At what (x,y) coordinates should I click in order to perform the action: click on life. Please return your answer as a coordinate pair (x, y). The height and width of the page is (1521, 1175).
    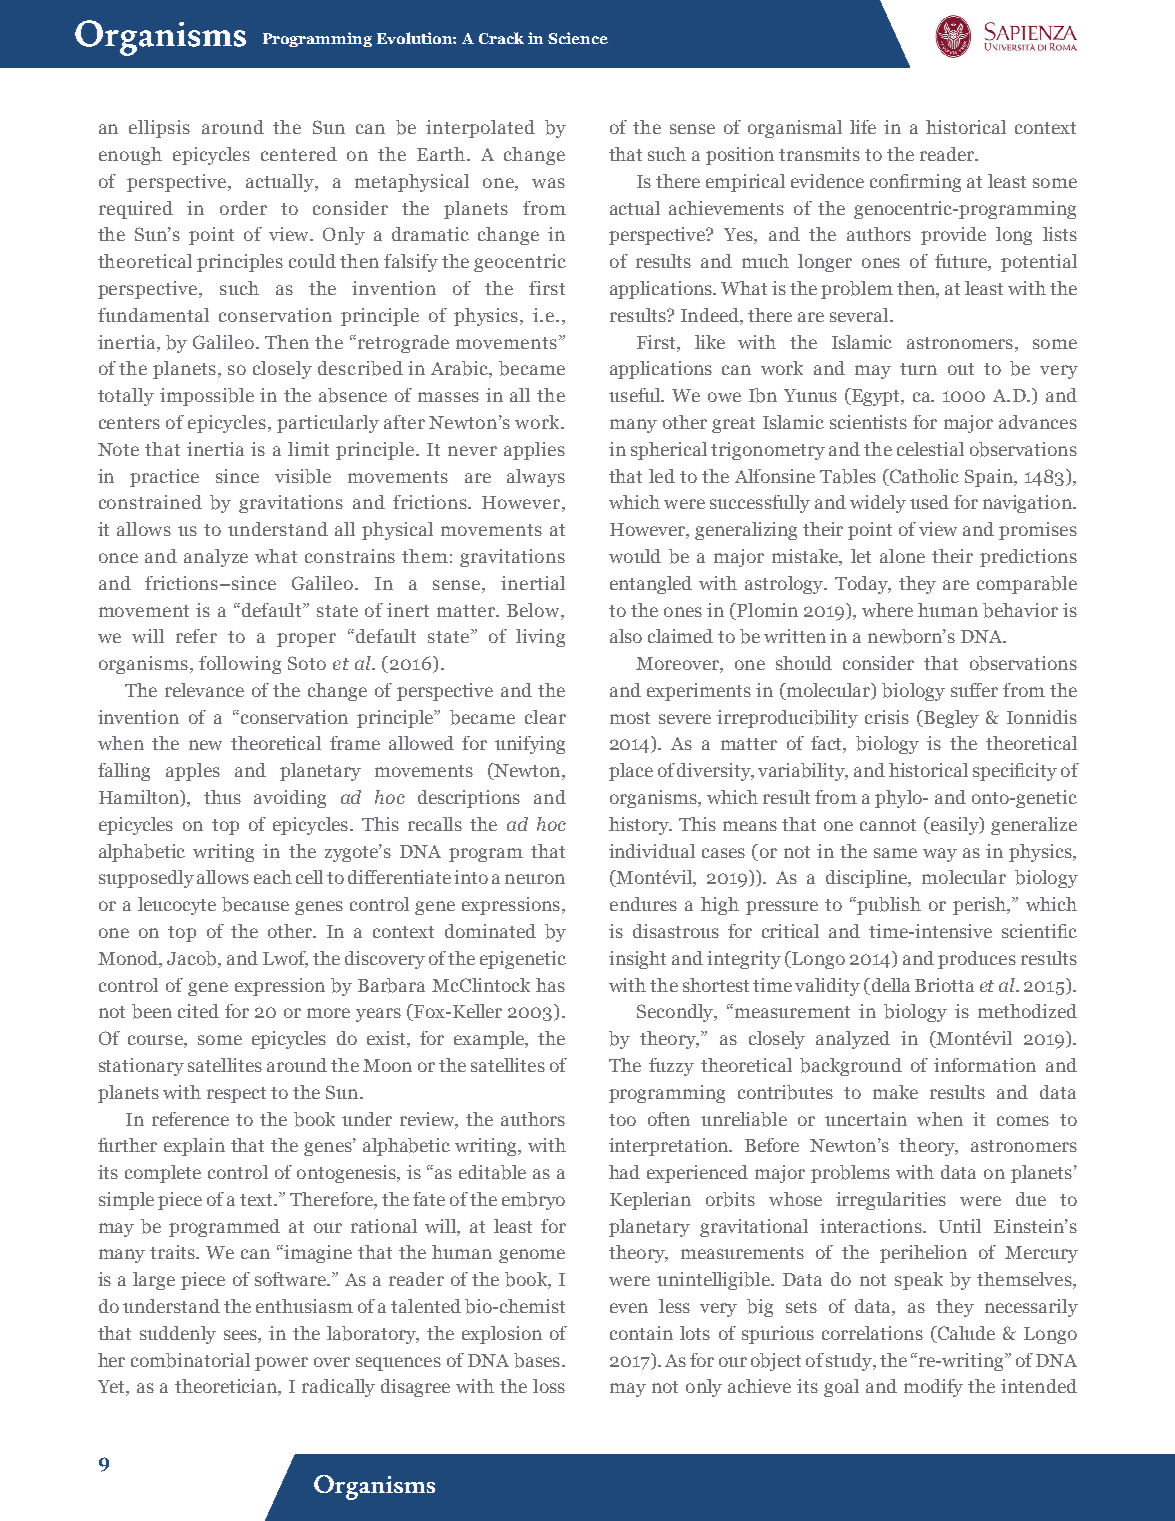
    Looking at the image, I should click on (863, 127).
